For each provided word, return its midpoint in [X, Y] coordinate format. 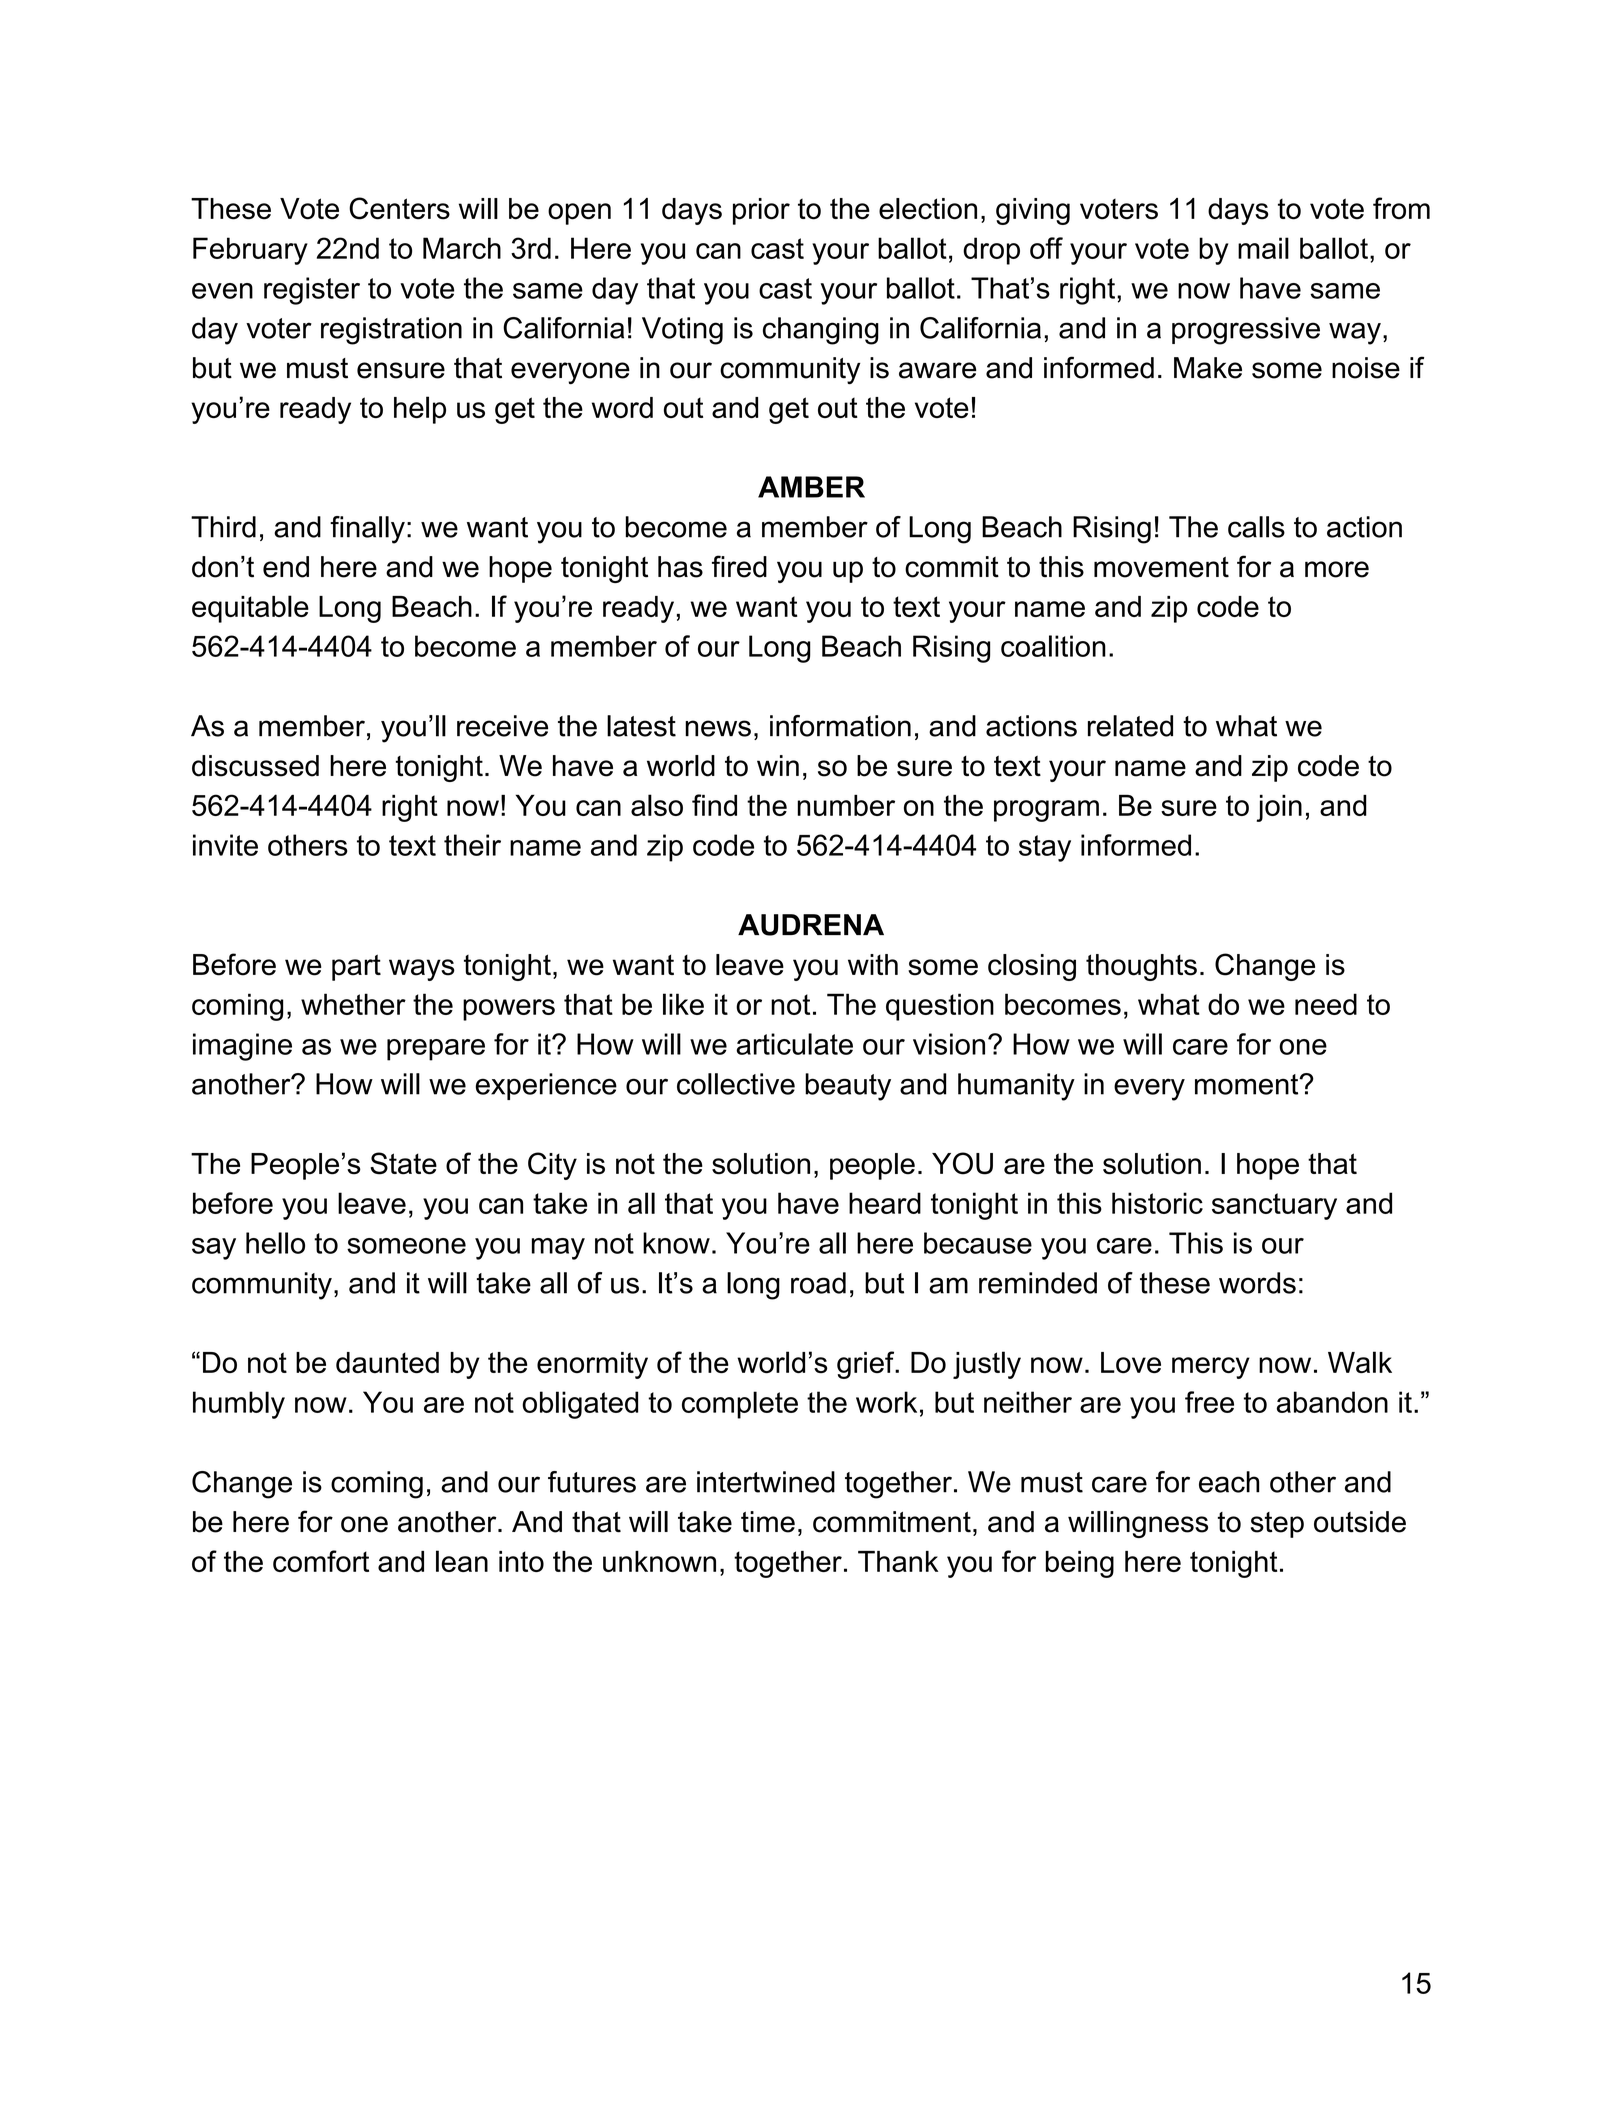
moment [1248, 1084]
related [1130, 726]
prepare [436, 1050]
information [840, 726]
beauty [848, 1087]
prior [761, 211]
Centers [399, 208]
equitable [250, 609]
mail [1263, 248]
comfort [321, 1561]
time [768, 1522]
